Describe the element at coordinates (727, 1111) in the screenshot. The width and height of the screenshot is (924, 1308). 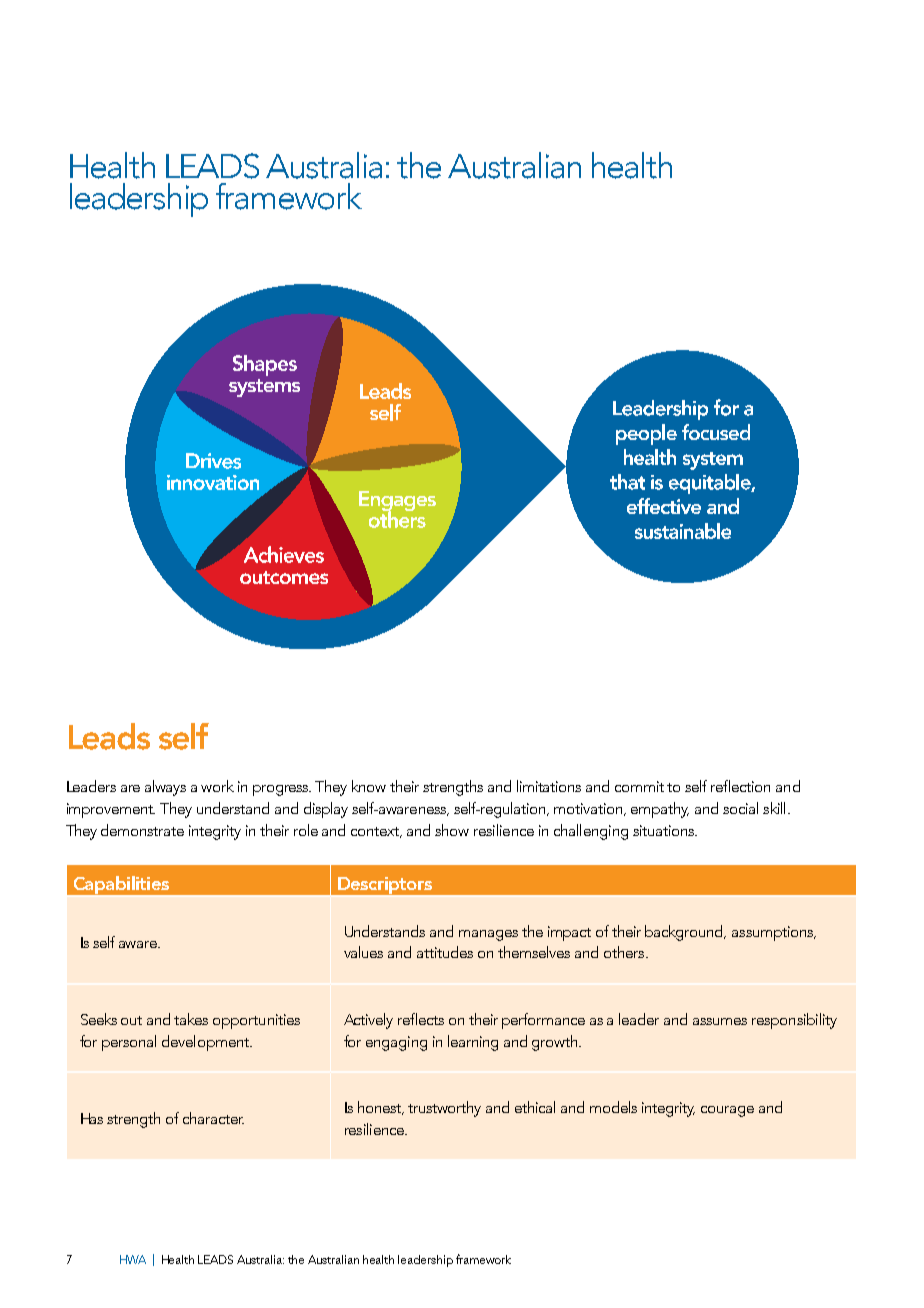
I see `courage` at that location.
